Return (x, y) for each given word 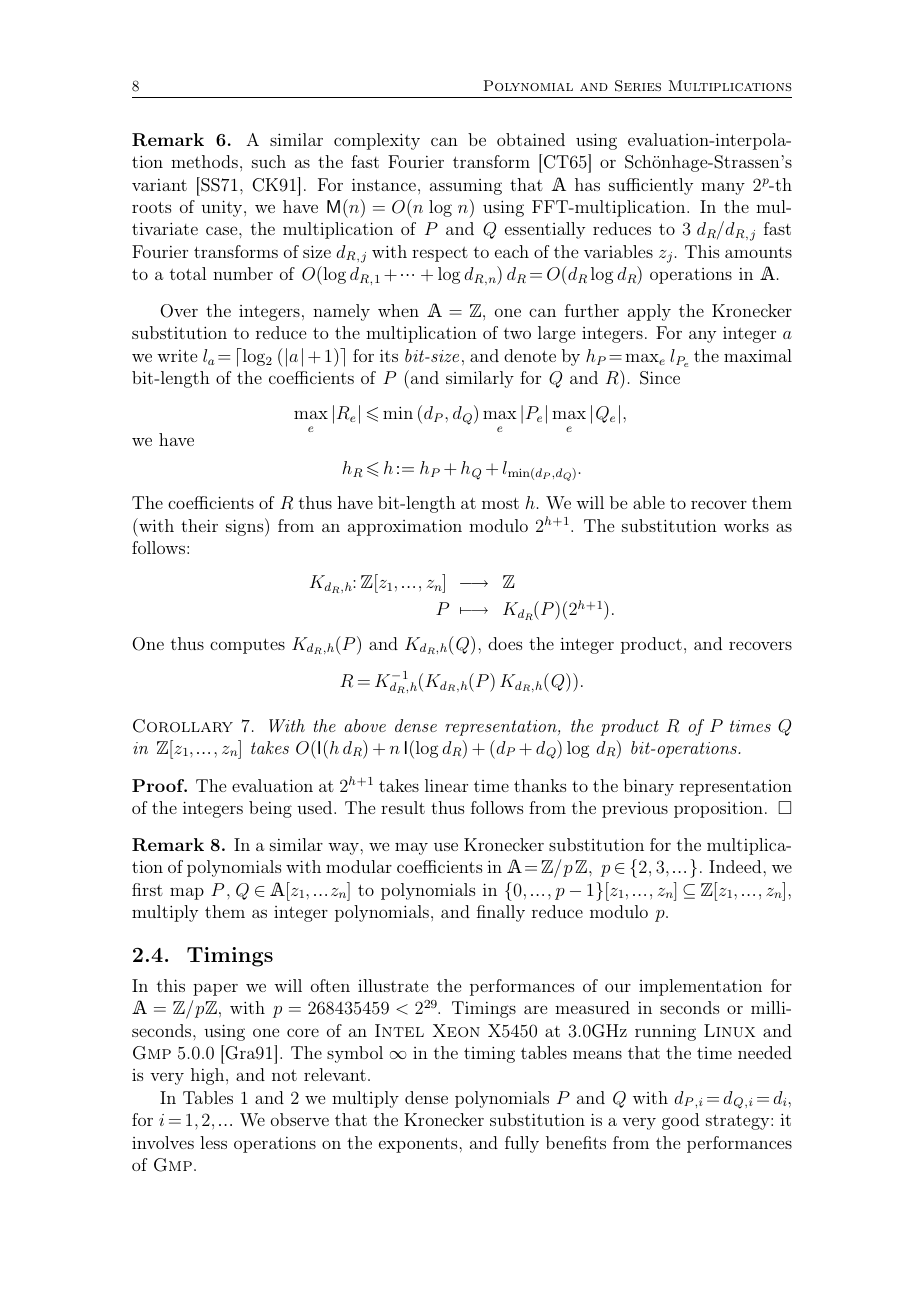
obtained (531, 139)
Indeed (735, 866)
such (269, 161)
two (517, 333)
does (505, 643)
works (746, 525)
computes (247, 646)
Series (638, 86)
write (177, 356)
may (411, 849)
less (213, 1142)
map (187, 894)
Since (660, 378)
